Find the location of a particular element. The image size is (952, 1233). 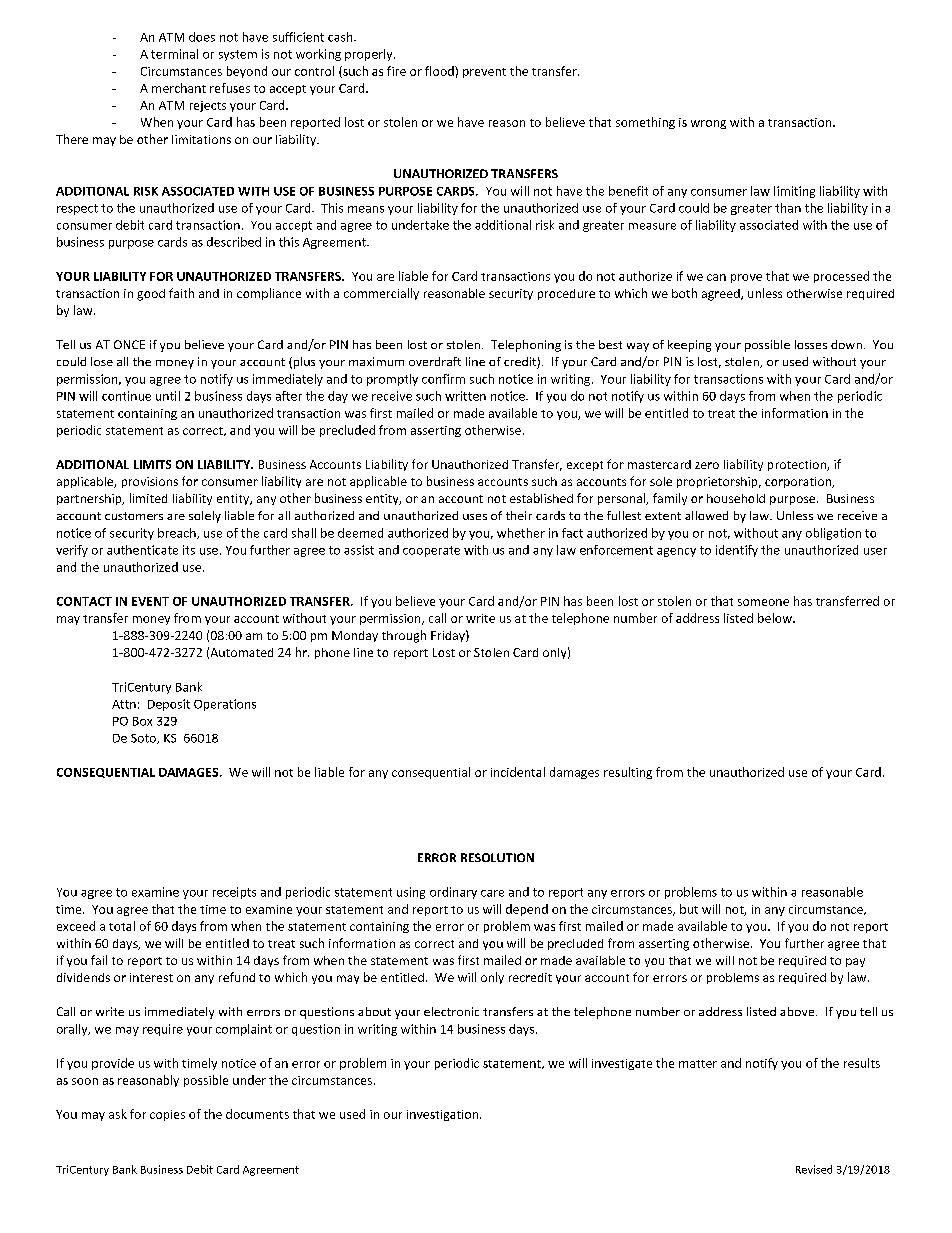

incidental is located at coordinates (518, 772).
